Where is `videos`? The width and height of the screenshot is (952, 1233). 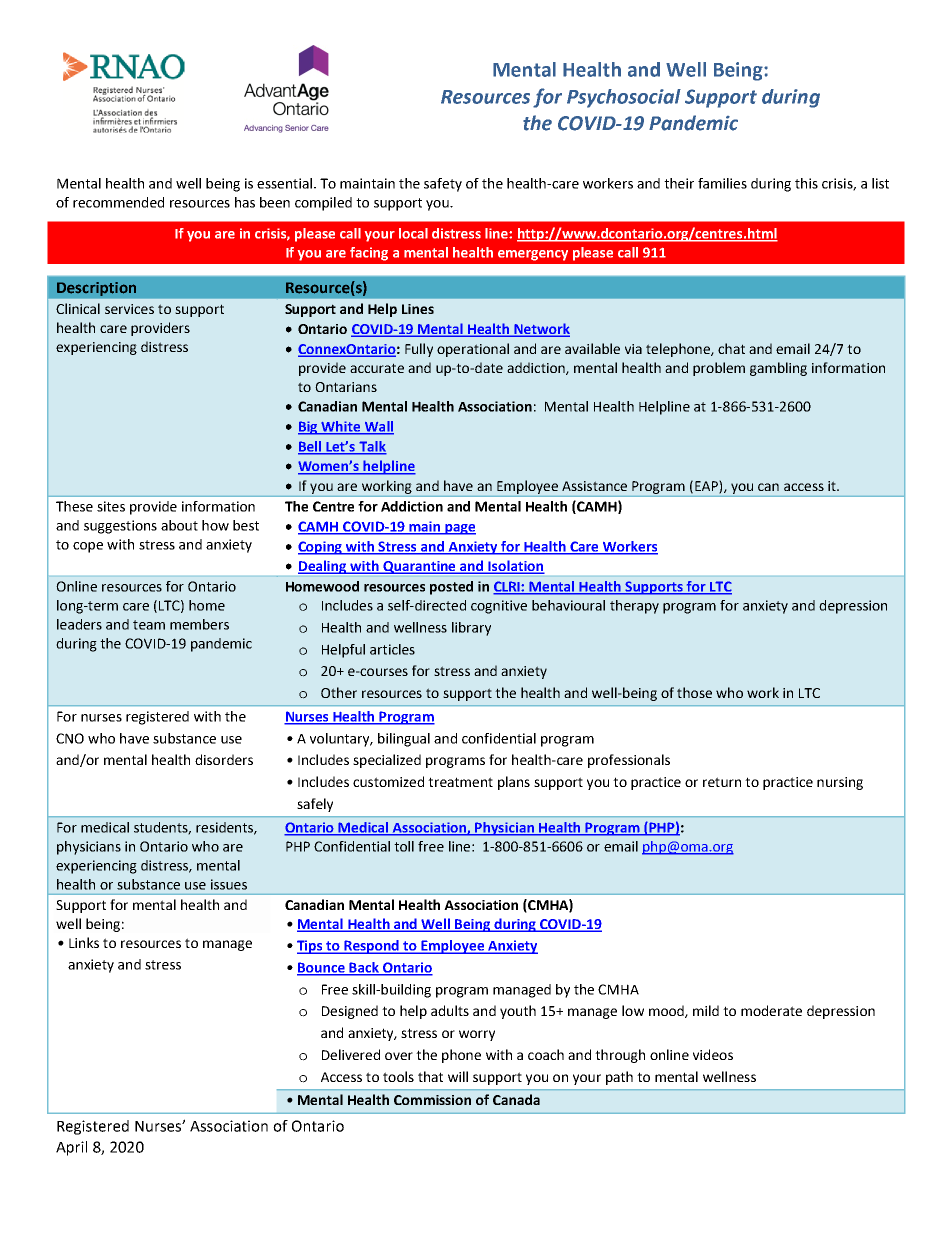
videos is located at coordinates (713, 1054).
